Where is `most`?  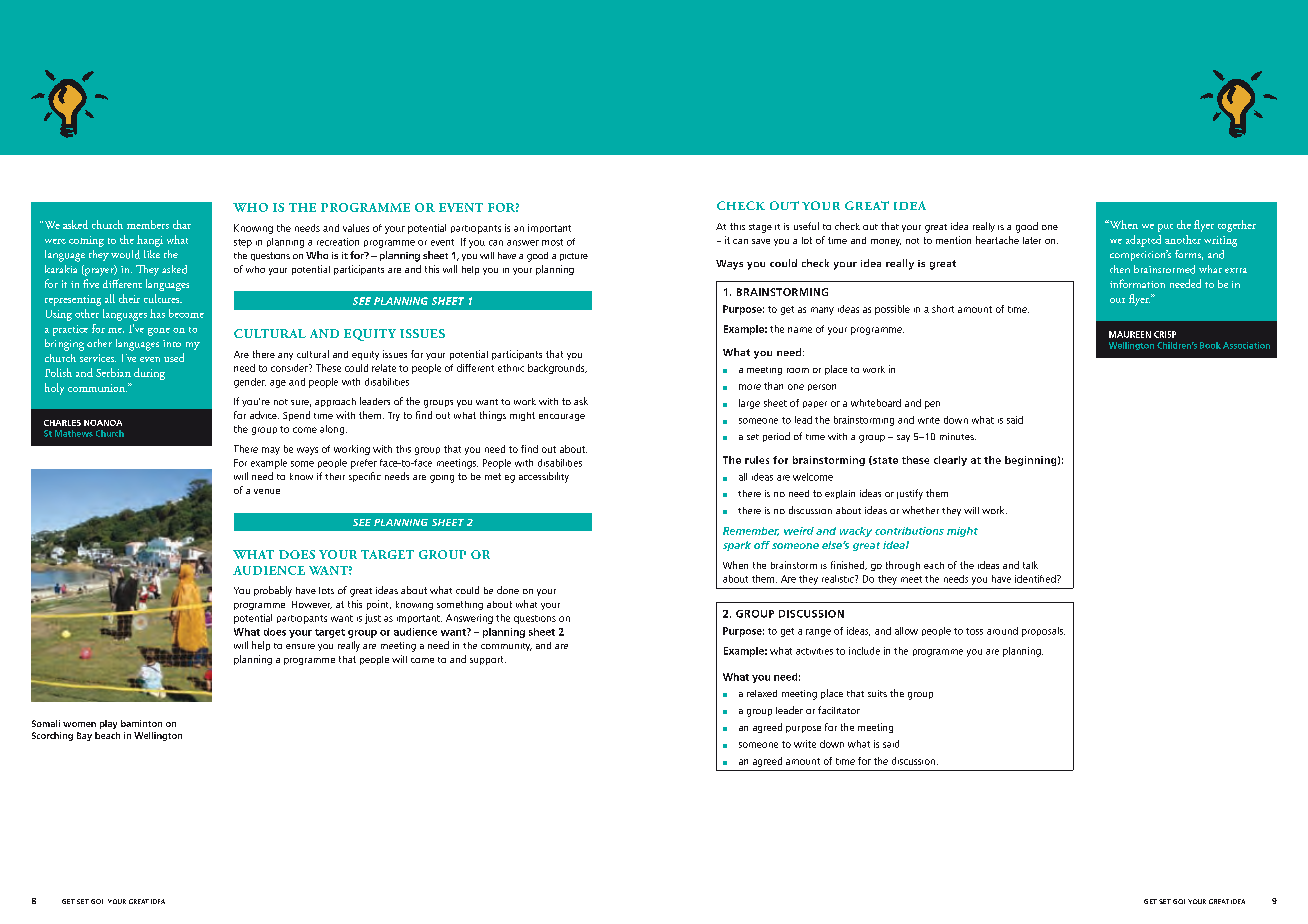 most is located at coordinates (552, 242).
